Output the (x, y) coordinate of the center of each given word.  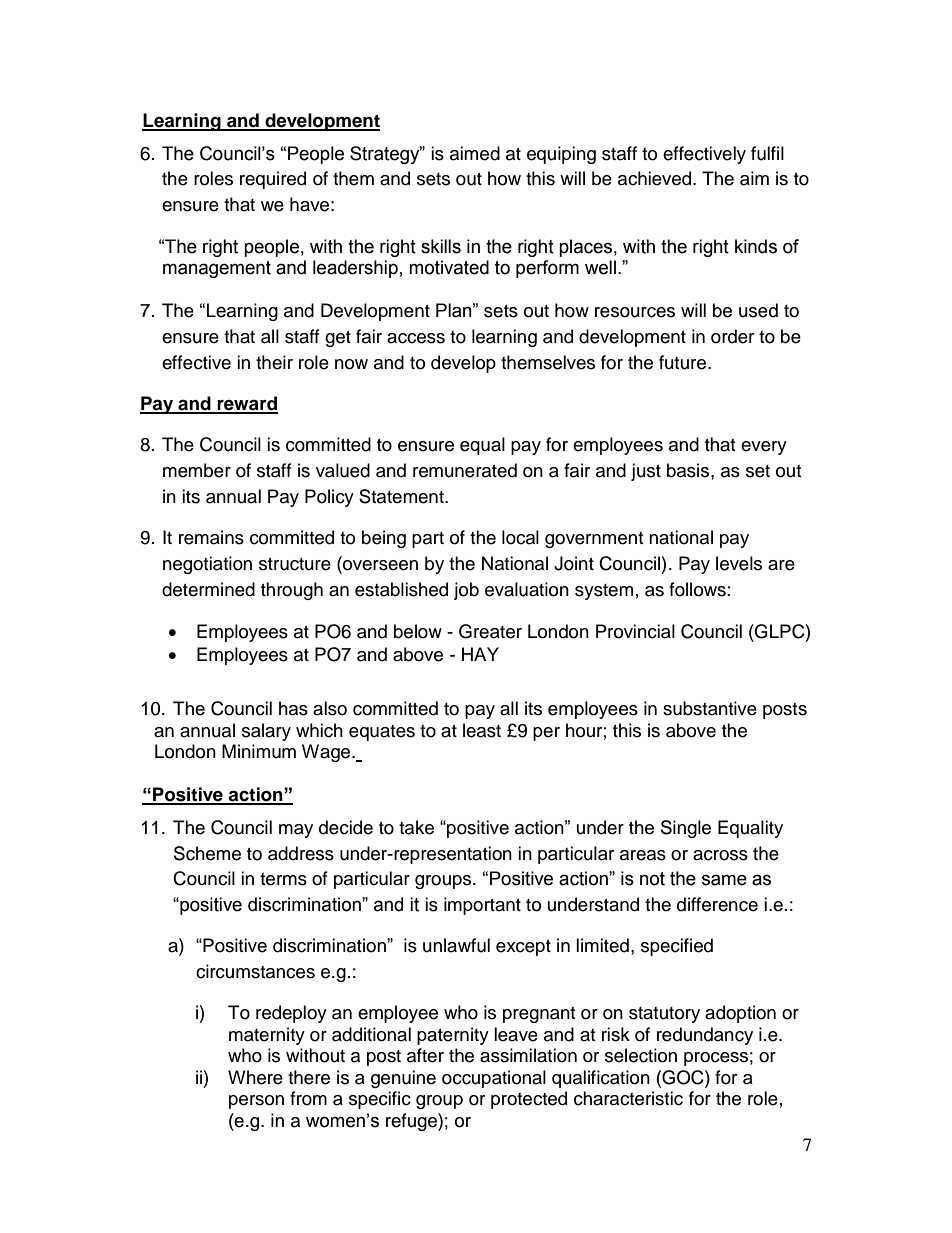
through (292, 591)
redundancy (705, 1036)
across (720, 855)
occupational (494, 1079)
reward (246, 404)
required (273, 180)
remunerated (465, 470)
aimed (475, 153)
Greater (490, 631)
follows (697, 589)
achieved (656, 178)
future (684, 362)
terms (283, 879)
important (482, 906)
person (256, 1102)
